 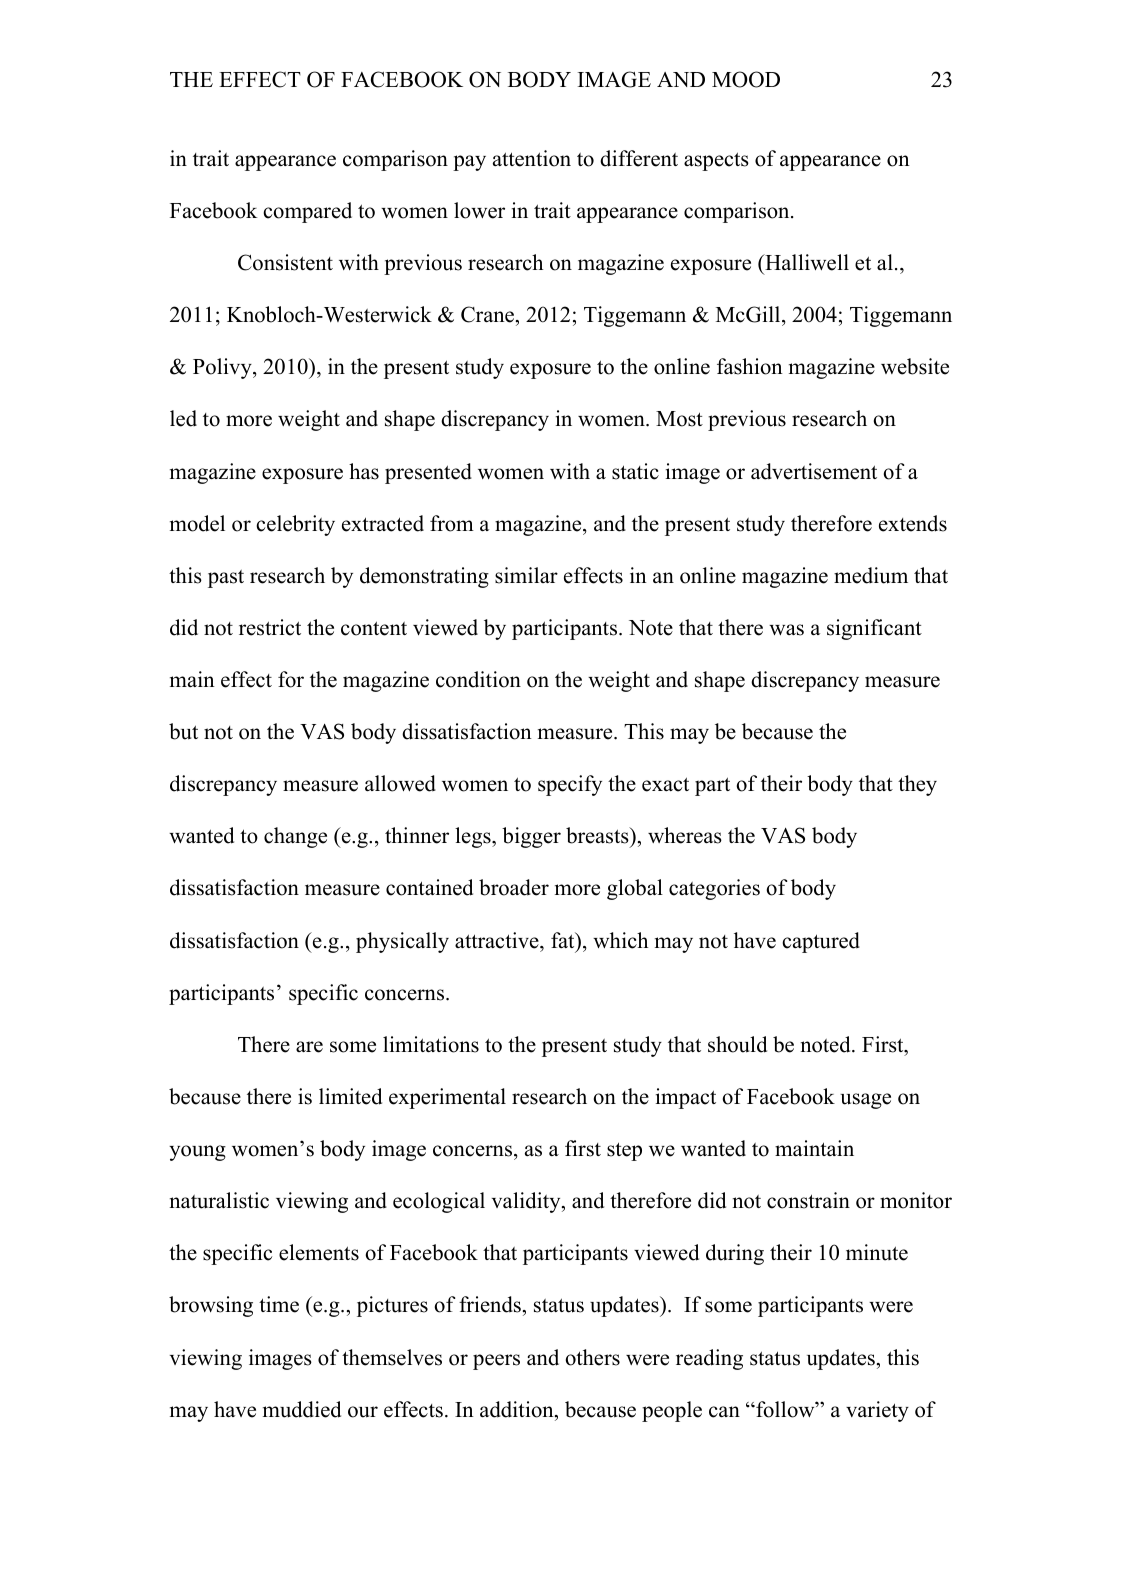 I want to click on similar, so click(x=526, y=575).
